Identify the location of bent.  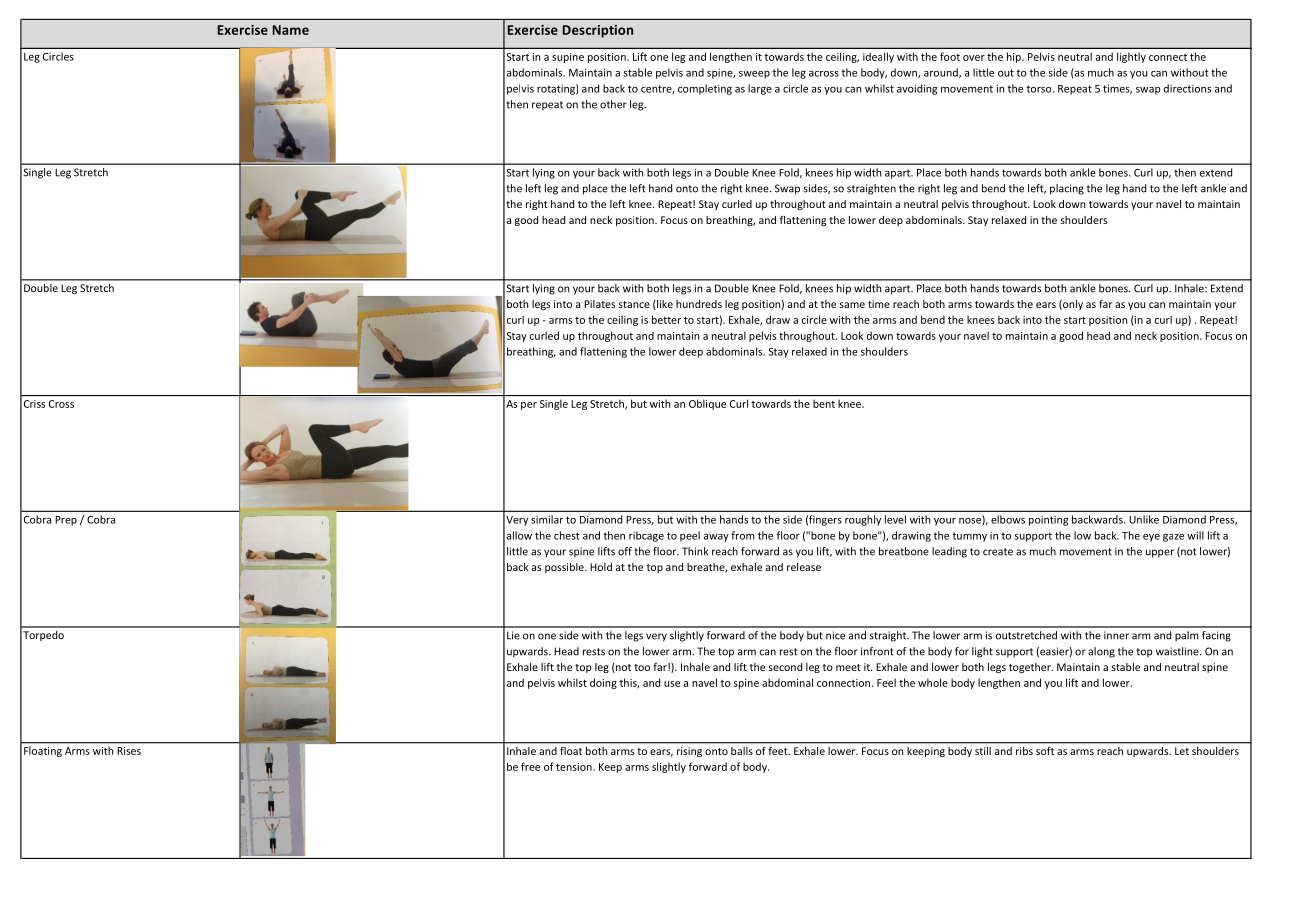
(824, 404).
